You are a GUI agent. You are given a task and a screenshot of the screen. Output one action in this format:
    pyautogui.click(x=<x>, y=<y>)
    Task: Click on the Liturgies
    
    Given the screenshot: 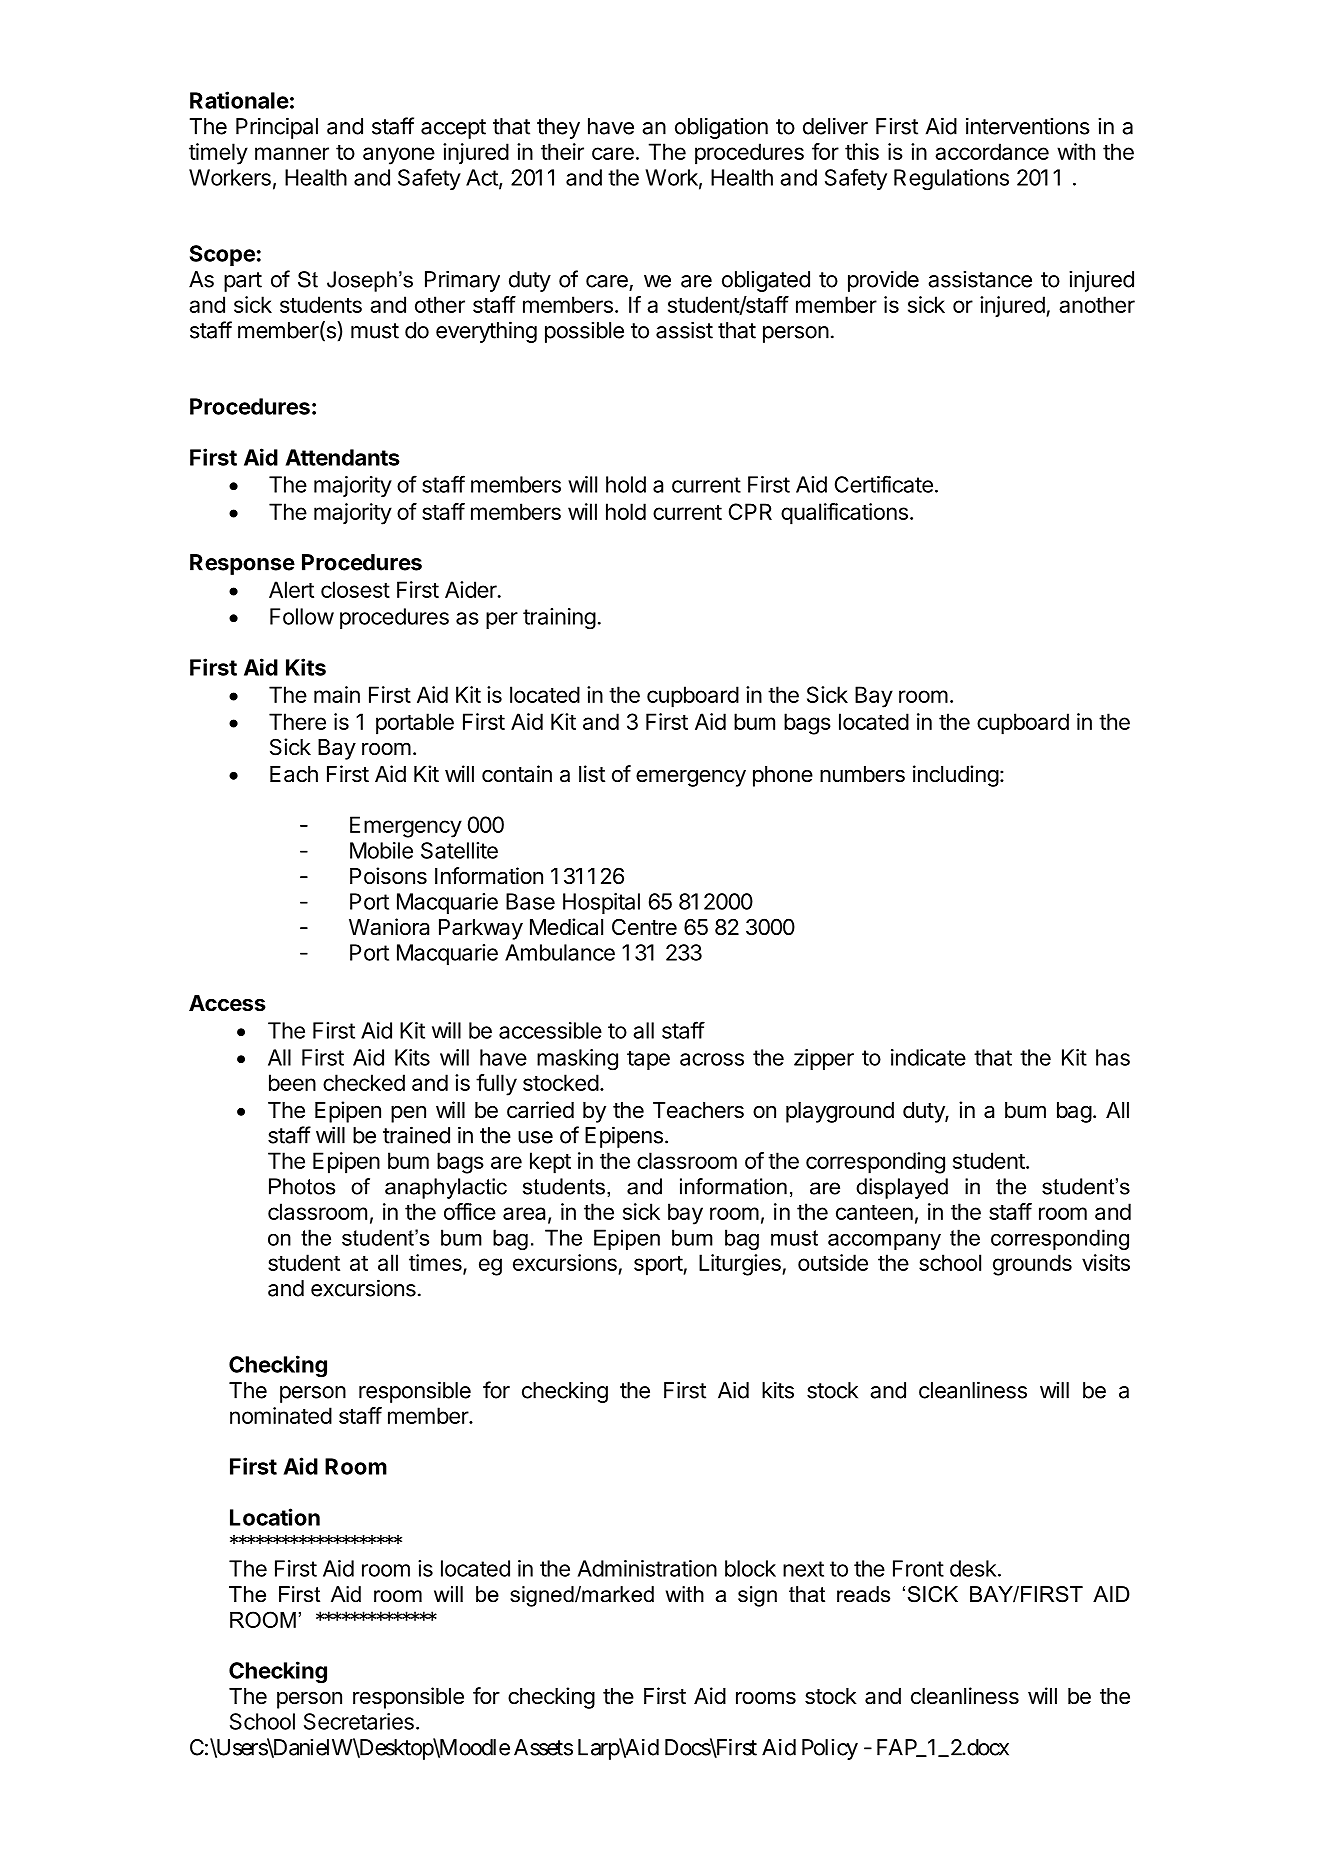 What is the action you would take?
    pyautogui.click(x=741, y=1265)
